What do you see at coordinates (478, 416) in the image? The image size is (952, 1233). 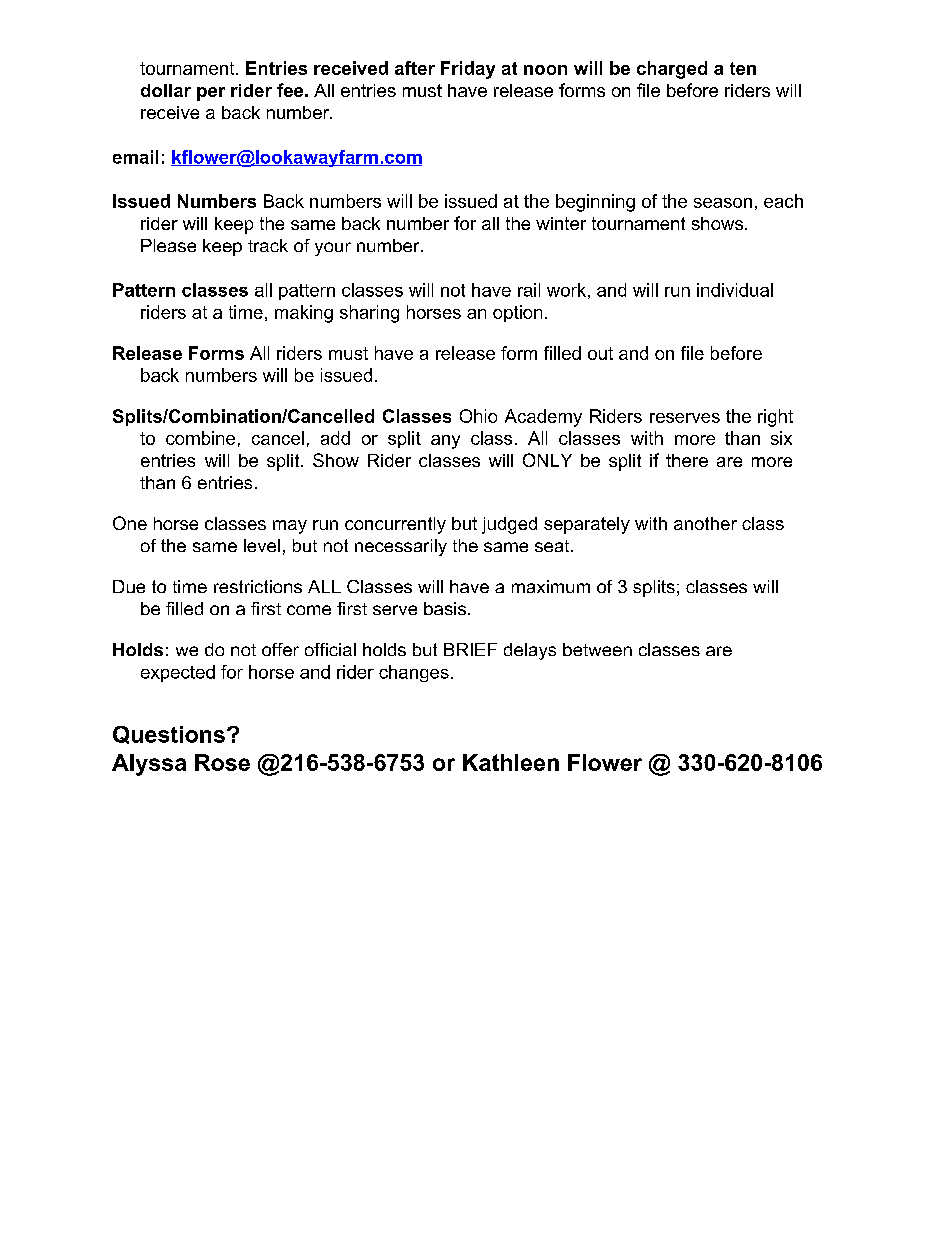 I see `Ohio` at bounding box center [478, 416].
